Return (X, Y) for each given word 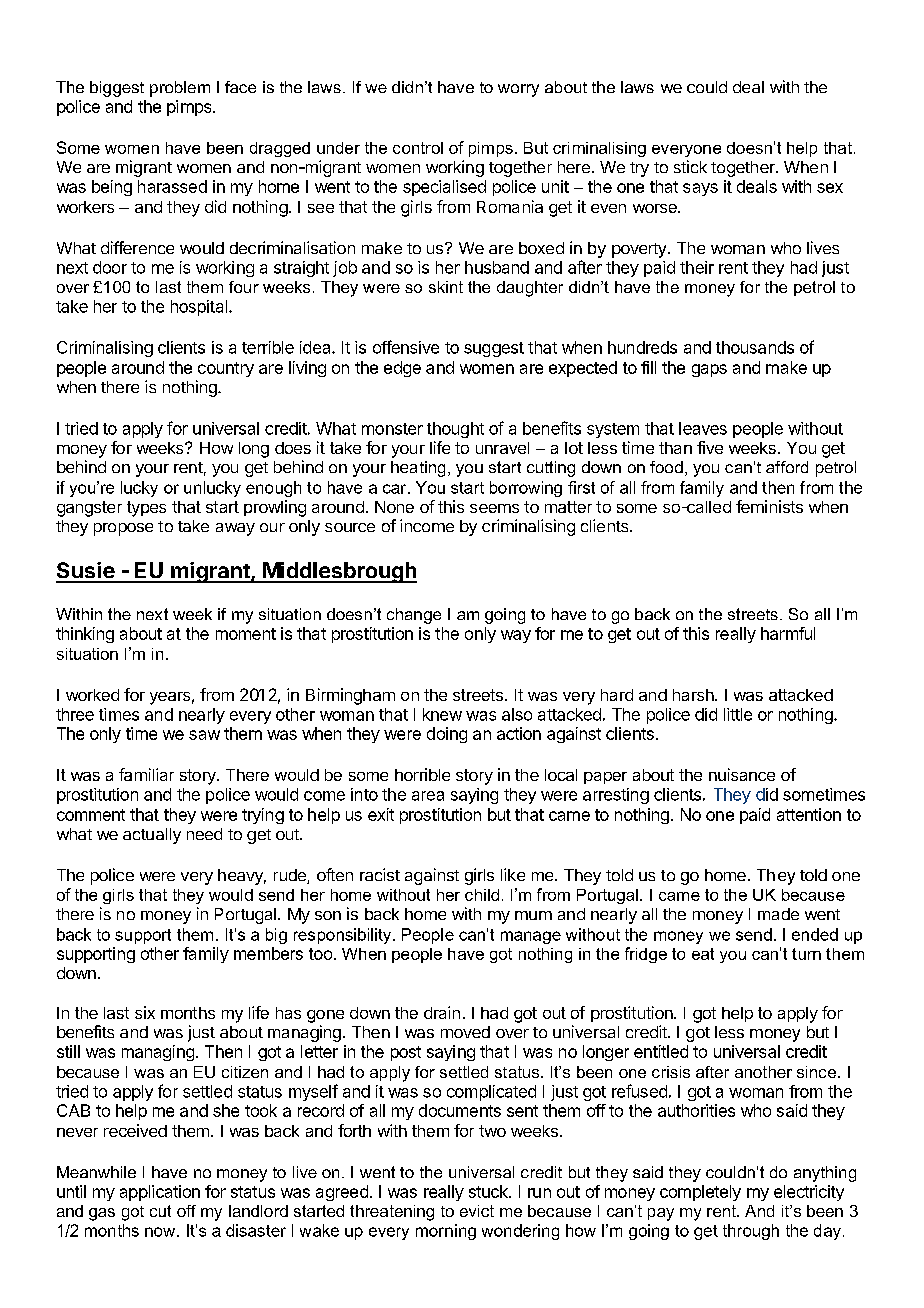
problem (180, 89)
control (418, 148)
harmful (788, 633)
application (160, 1193)
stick (690, 166)
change (414, 616)
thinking (85, 635)
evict (477, 1211)
